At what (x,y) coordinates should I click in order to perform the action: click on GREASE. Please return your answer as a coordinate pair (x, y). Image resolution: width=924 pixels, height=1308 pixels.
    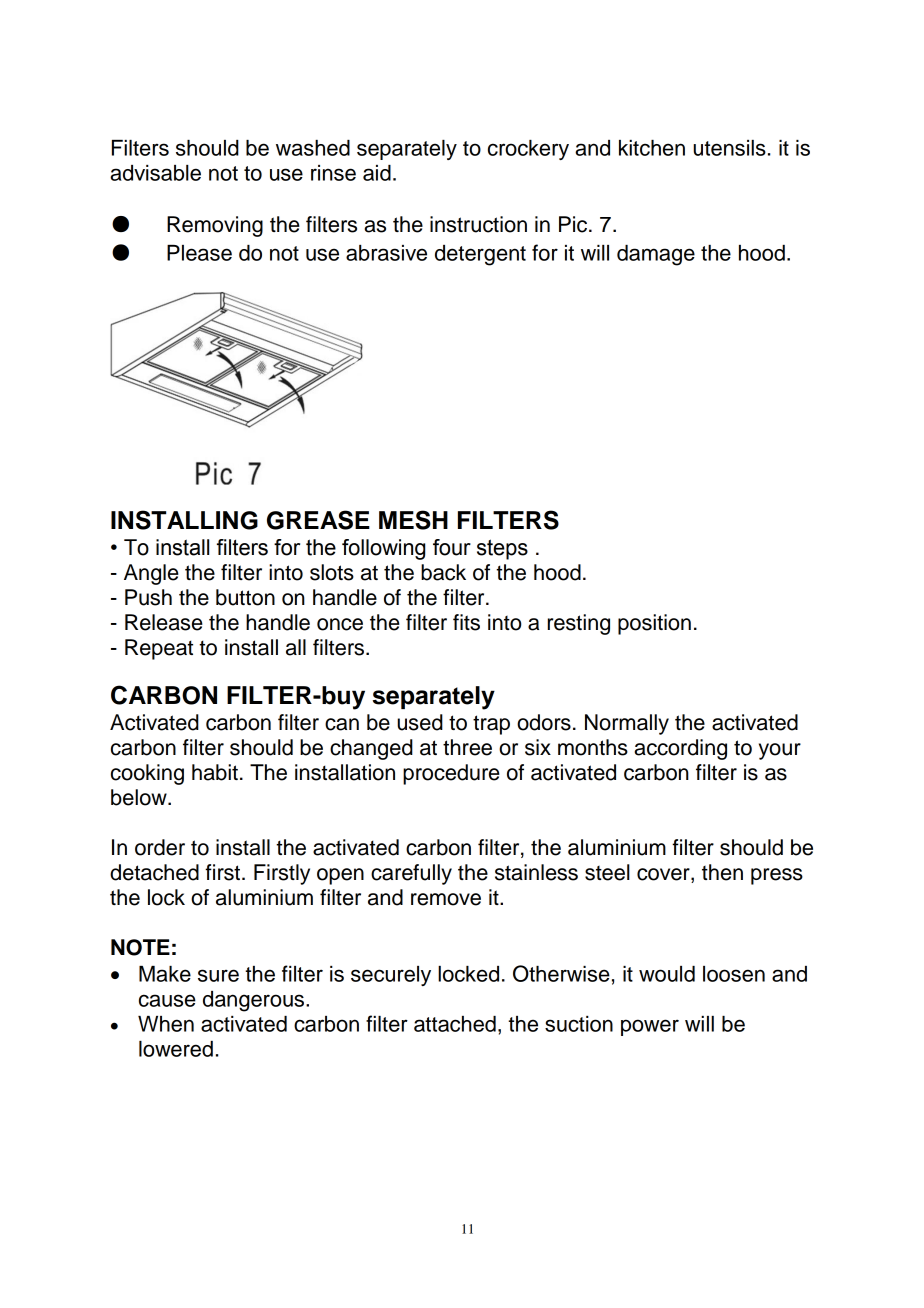
    Looking at the image, I should click on (318, 520).
